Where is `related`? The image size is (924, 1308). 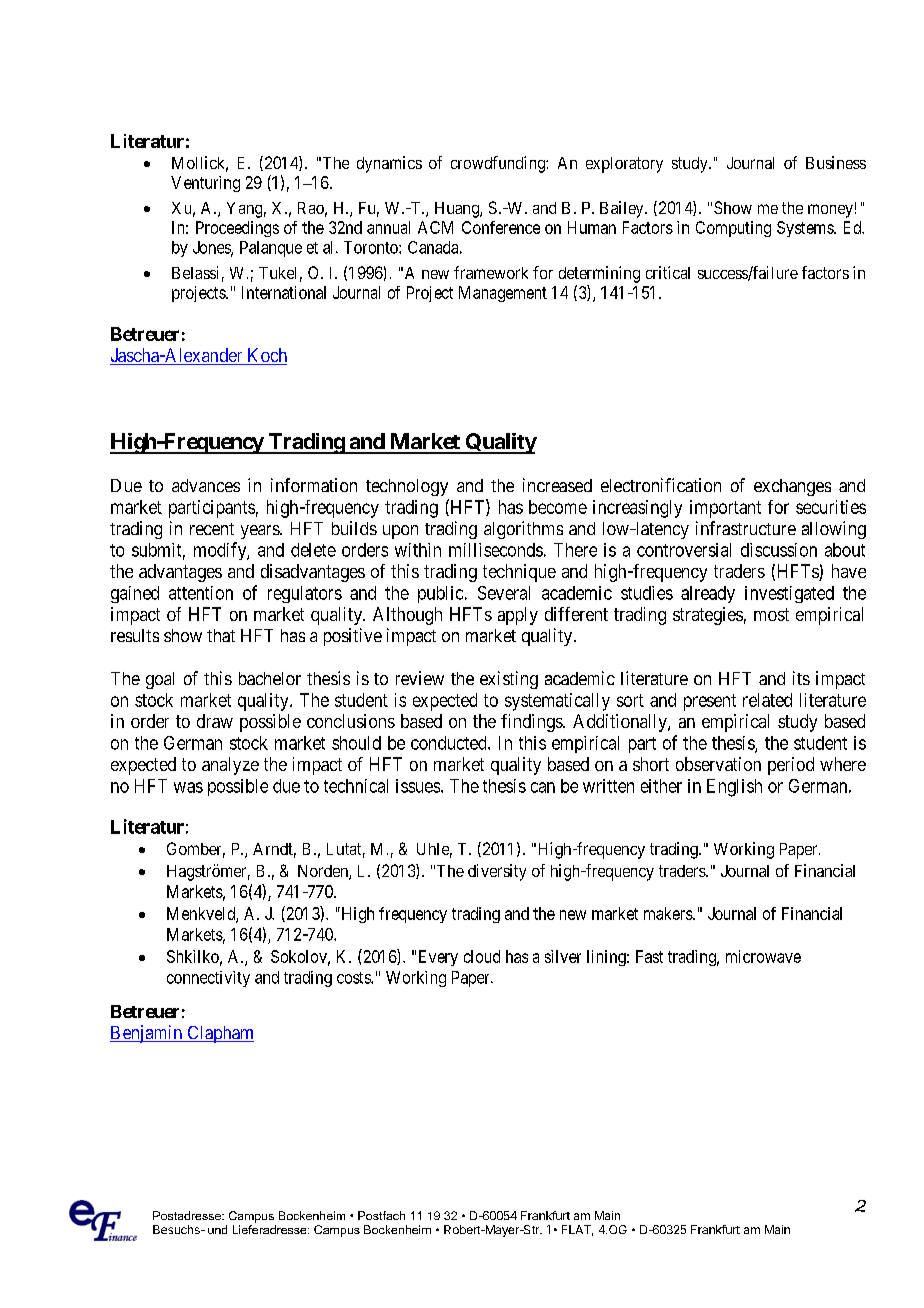
related is located at coordinates (767, 700).
